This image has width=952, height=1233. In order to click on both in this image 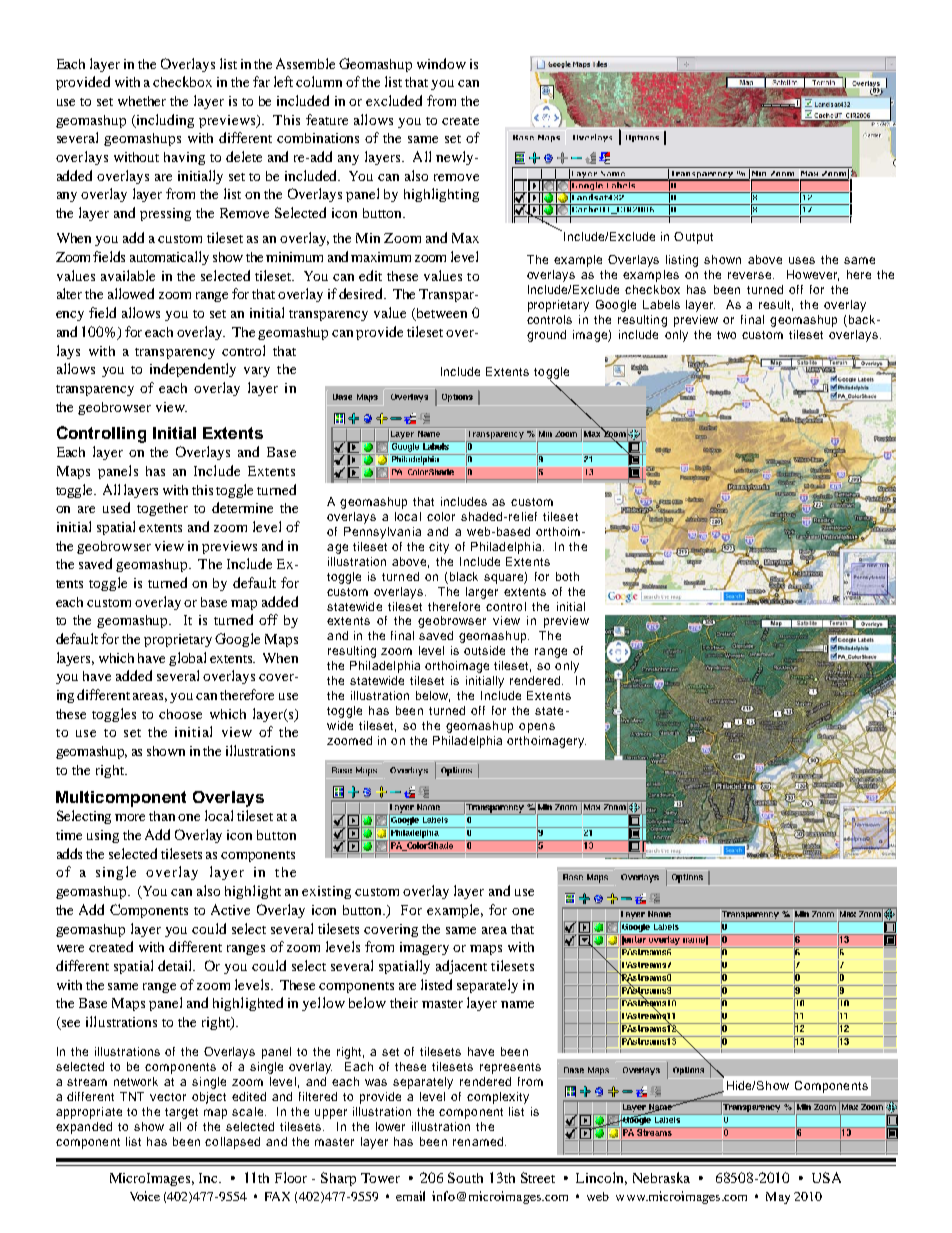, I will do `click(567, 576)`.
